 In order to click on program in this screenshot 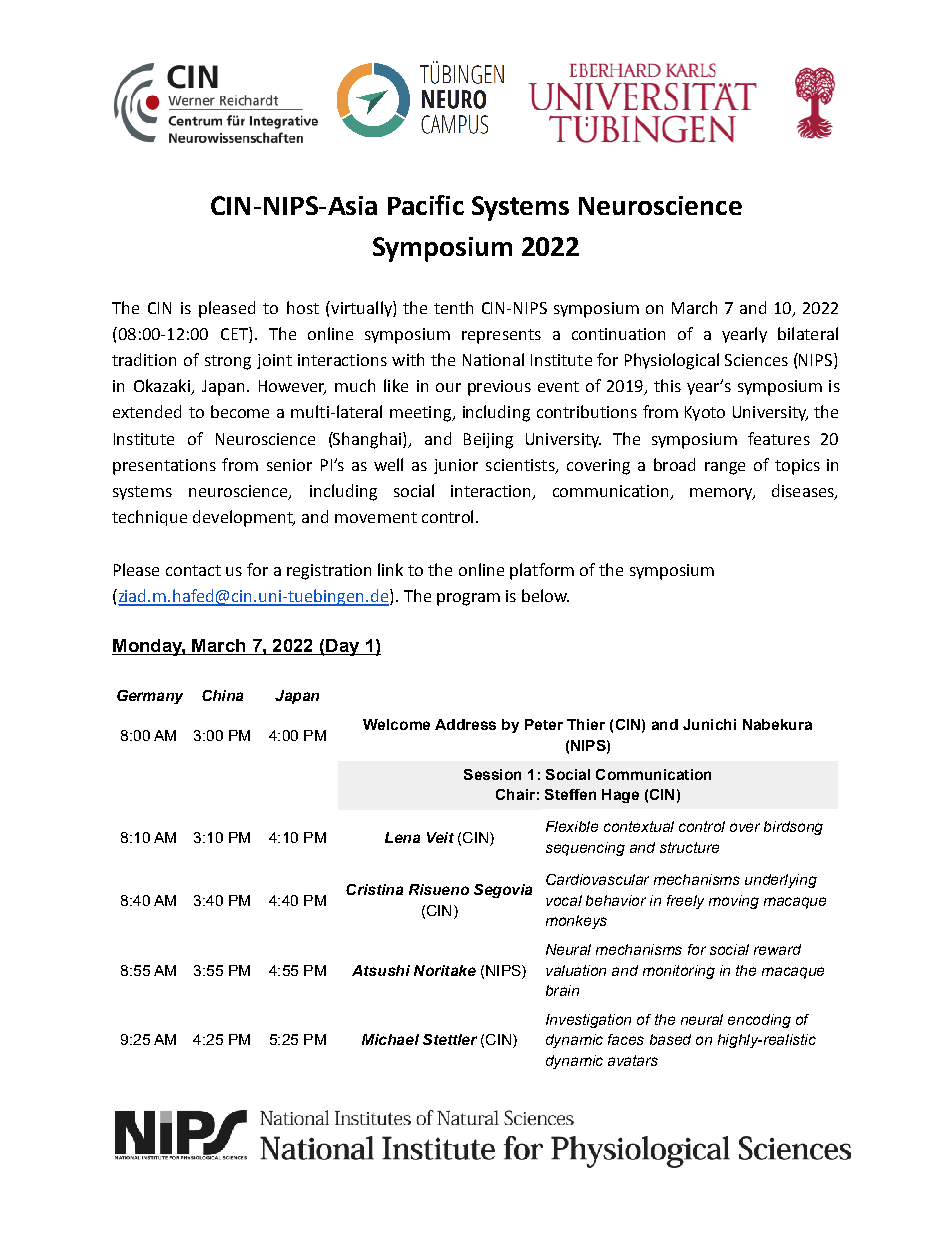, I will do `click(468, 599)`.
